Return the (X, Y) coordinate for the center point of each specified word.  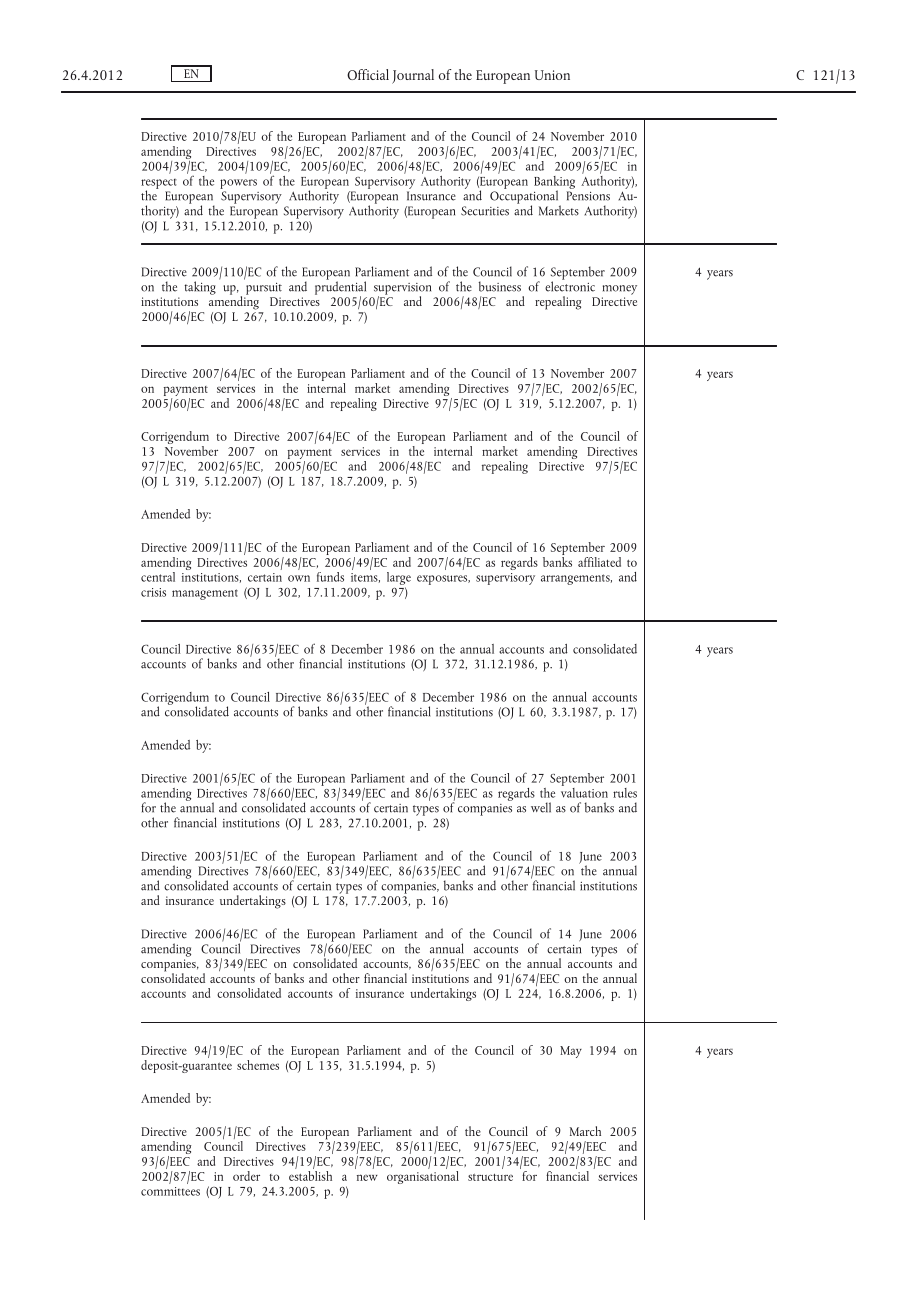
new (367, 1177)
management (205, 594)
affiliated (599, 562)
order (246, 1176)
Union (552, 75)
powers (238, 184)
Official (368, 74)
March (585, 1131)
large (399, 578)
